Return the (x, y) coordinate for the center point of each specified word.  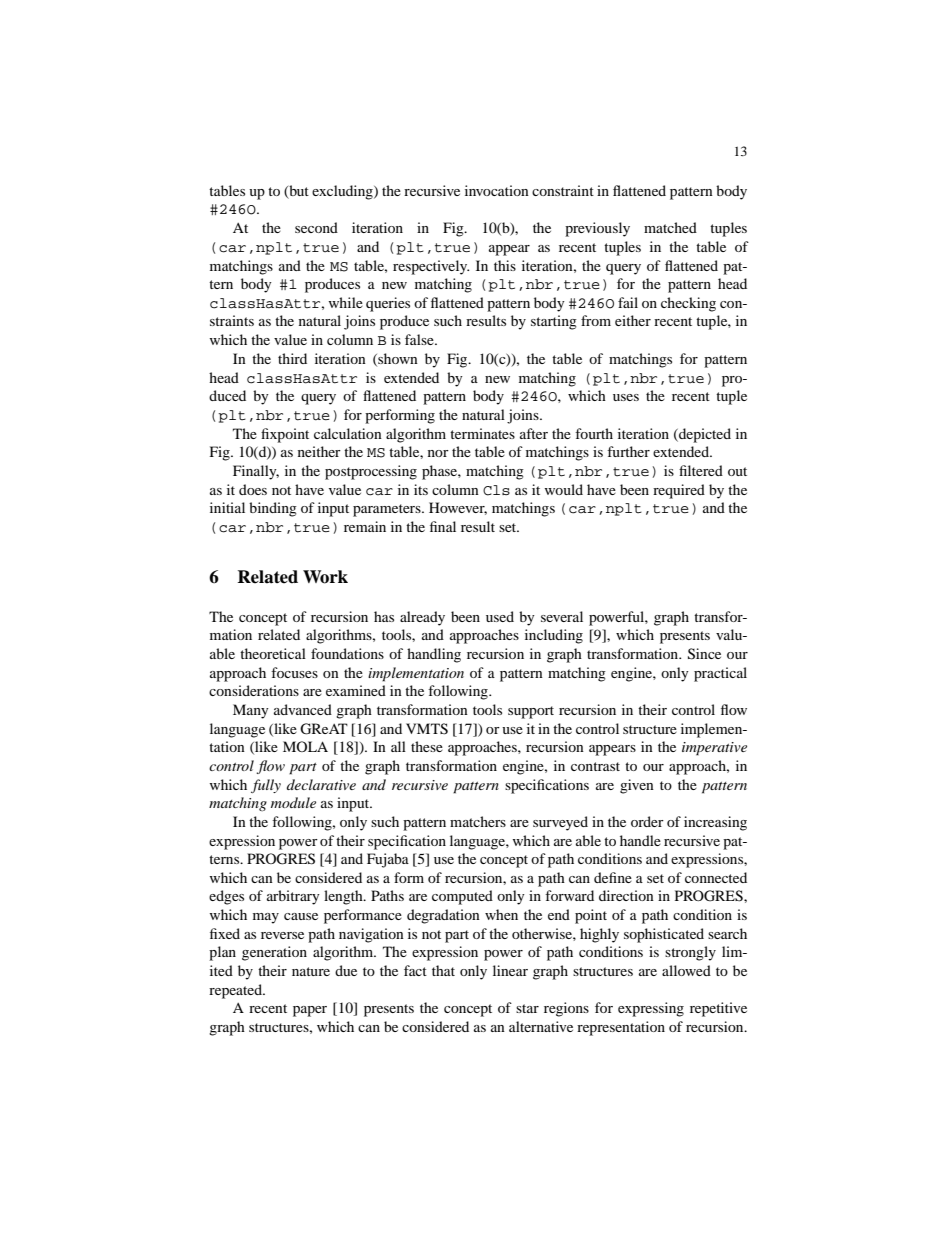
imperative (714, 749)
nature (311, 971)
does (253, 489)
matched (670, 227)
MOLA (305, 746)
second (316, 227)
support (531, 712)
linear (510, 970)
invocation (497, 190)
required (679, 491)
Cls (496, 490)
